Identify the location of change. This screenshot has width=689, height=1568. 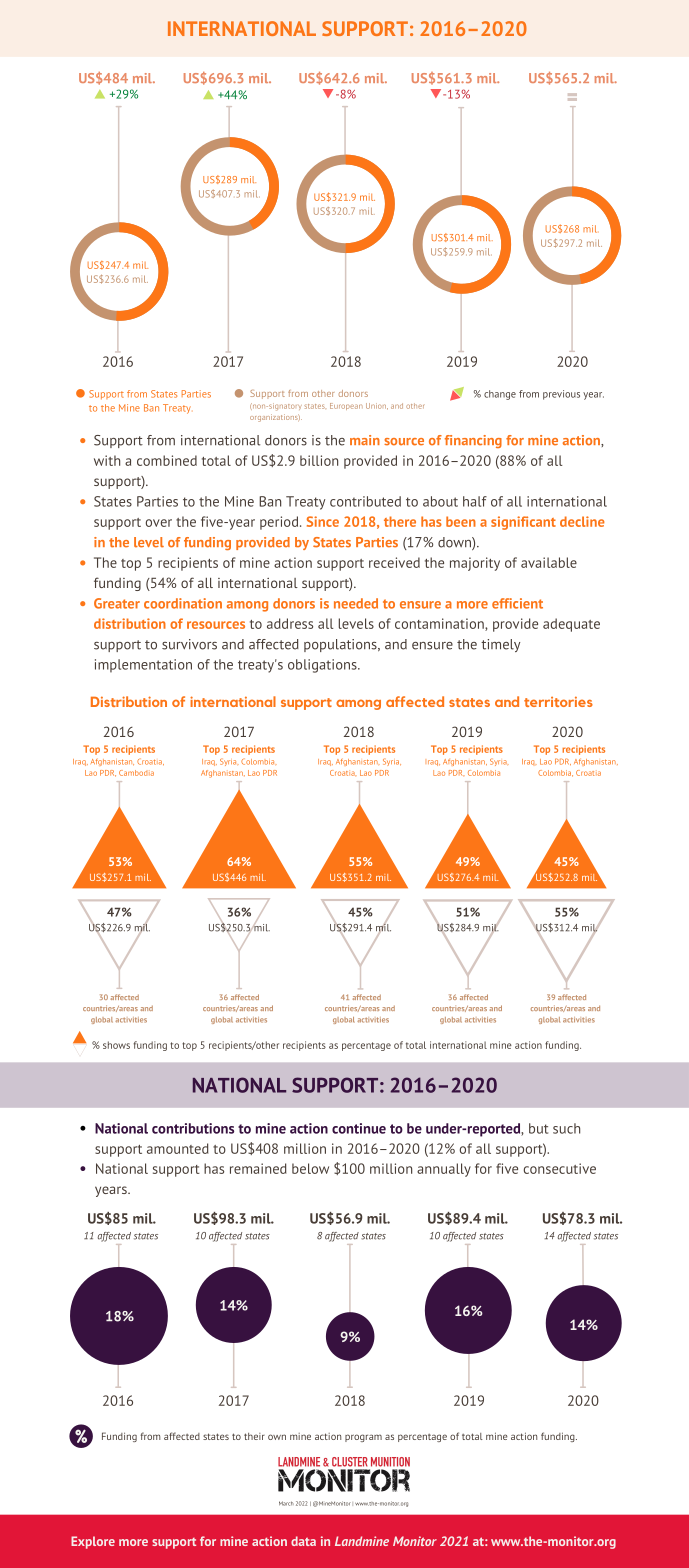
(500, 395).
